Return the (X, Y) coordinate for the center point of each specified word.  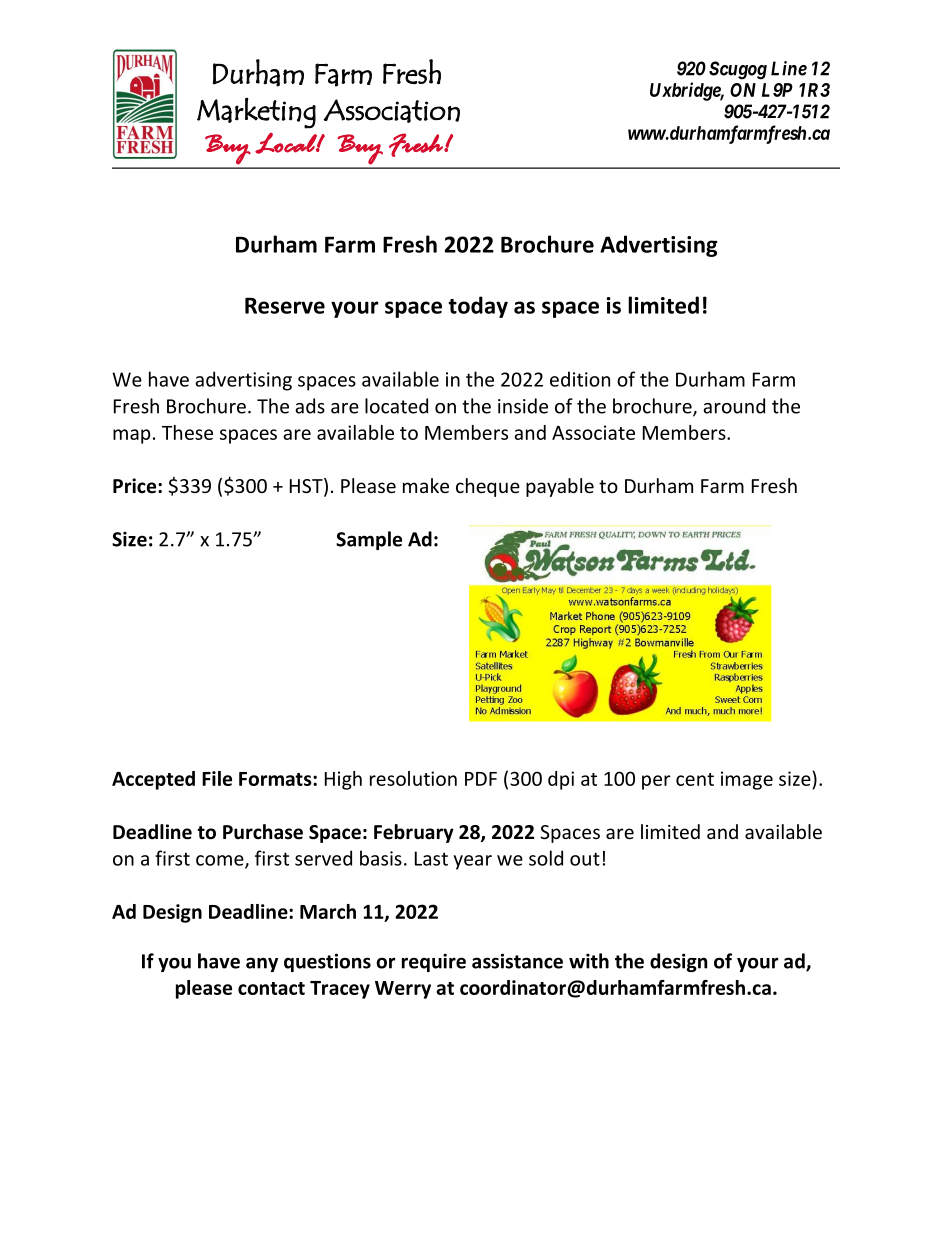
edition (580, 379)
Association (391, 111)
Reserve (285, 305)
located (396, 406)
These (187, 432)
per (656, 782)
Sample (369, 540)
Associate (593, 432)
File (217, 778)
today (478, 307)
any (262, 964)
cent (695, 779)
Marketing (256, 113)
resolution (413, 778)
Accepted (153, 780)
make (426, 485)
